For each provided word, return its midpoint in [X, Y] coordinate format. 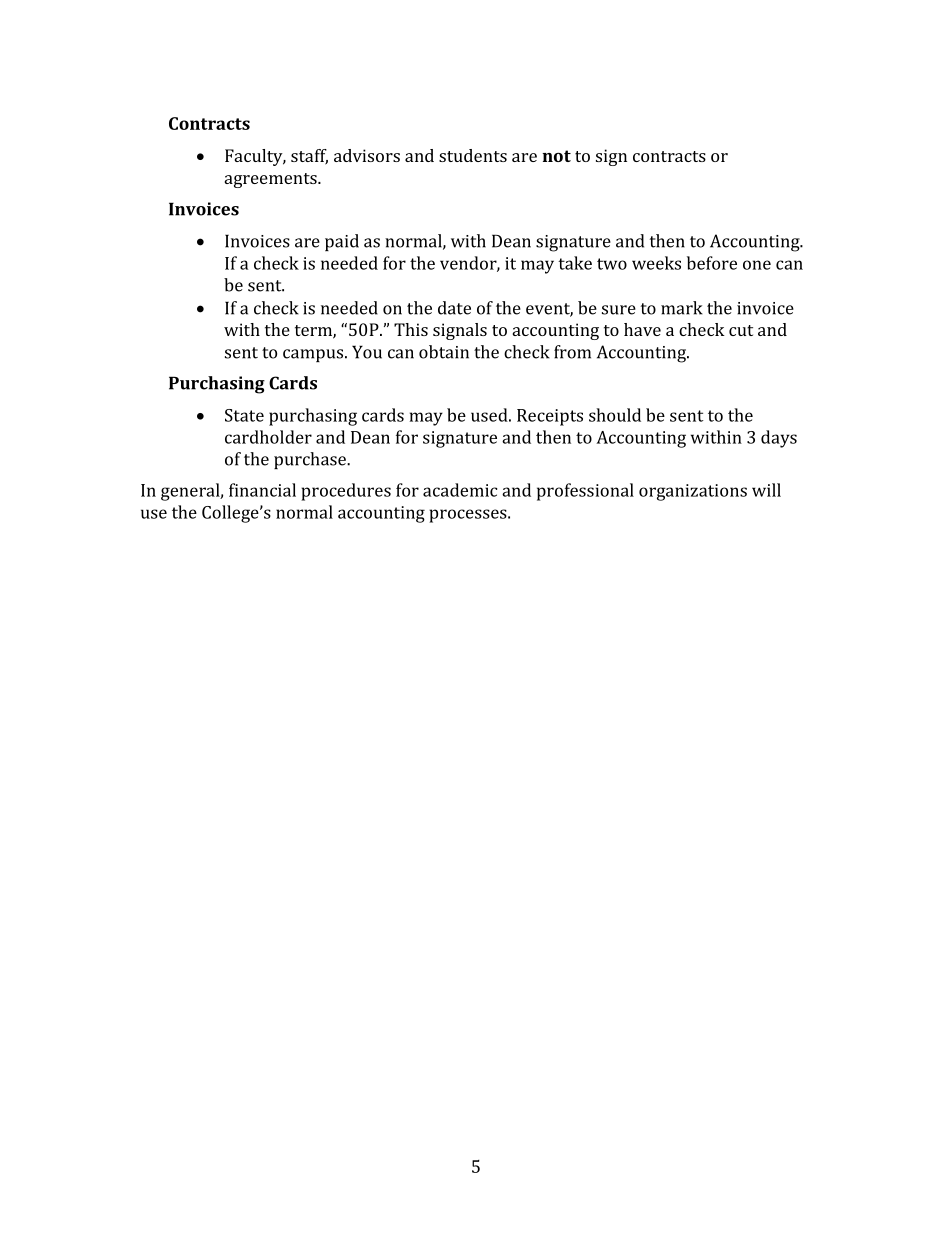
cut [741, 330]
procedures [346, 492]
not [556, 156]
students [473, 155]
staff [309, 157]
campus [313, 355]
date [454, 308]
